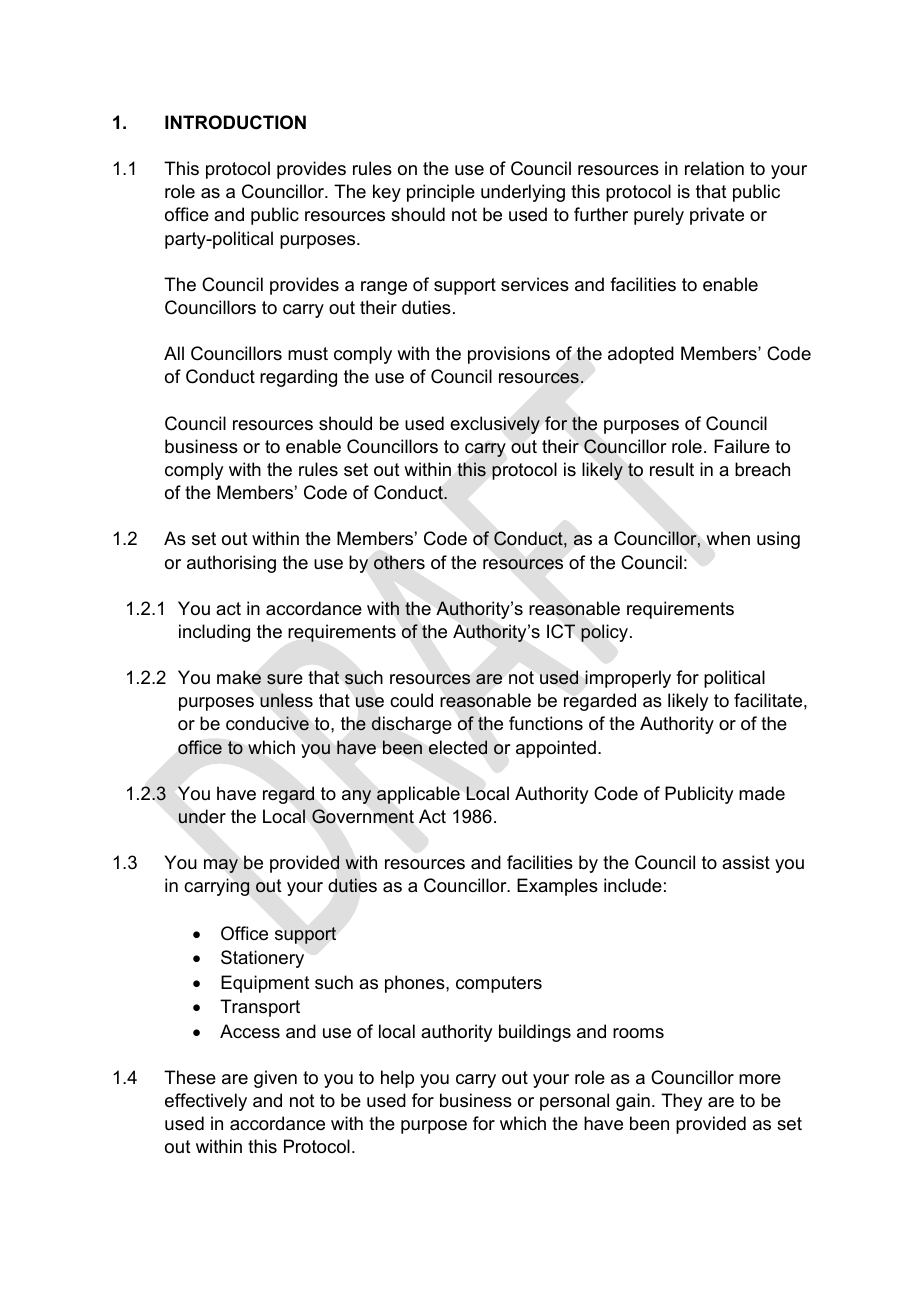  Describe the element at coordinates (714, 168) in the document. I see `relation` at that location.
